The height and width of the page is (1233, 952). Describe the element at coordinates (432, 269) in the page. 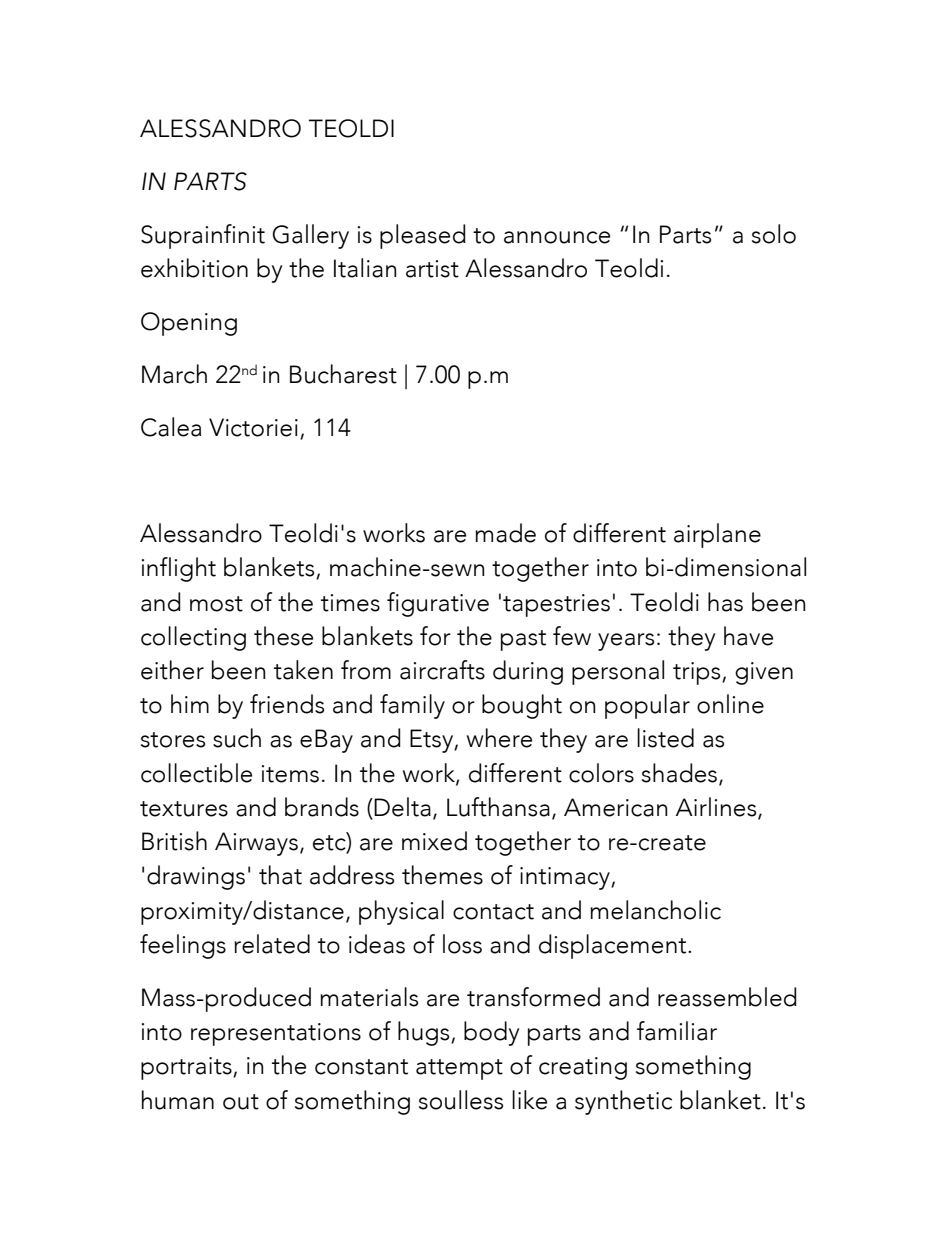

I see `artist` at that location.
